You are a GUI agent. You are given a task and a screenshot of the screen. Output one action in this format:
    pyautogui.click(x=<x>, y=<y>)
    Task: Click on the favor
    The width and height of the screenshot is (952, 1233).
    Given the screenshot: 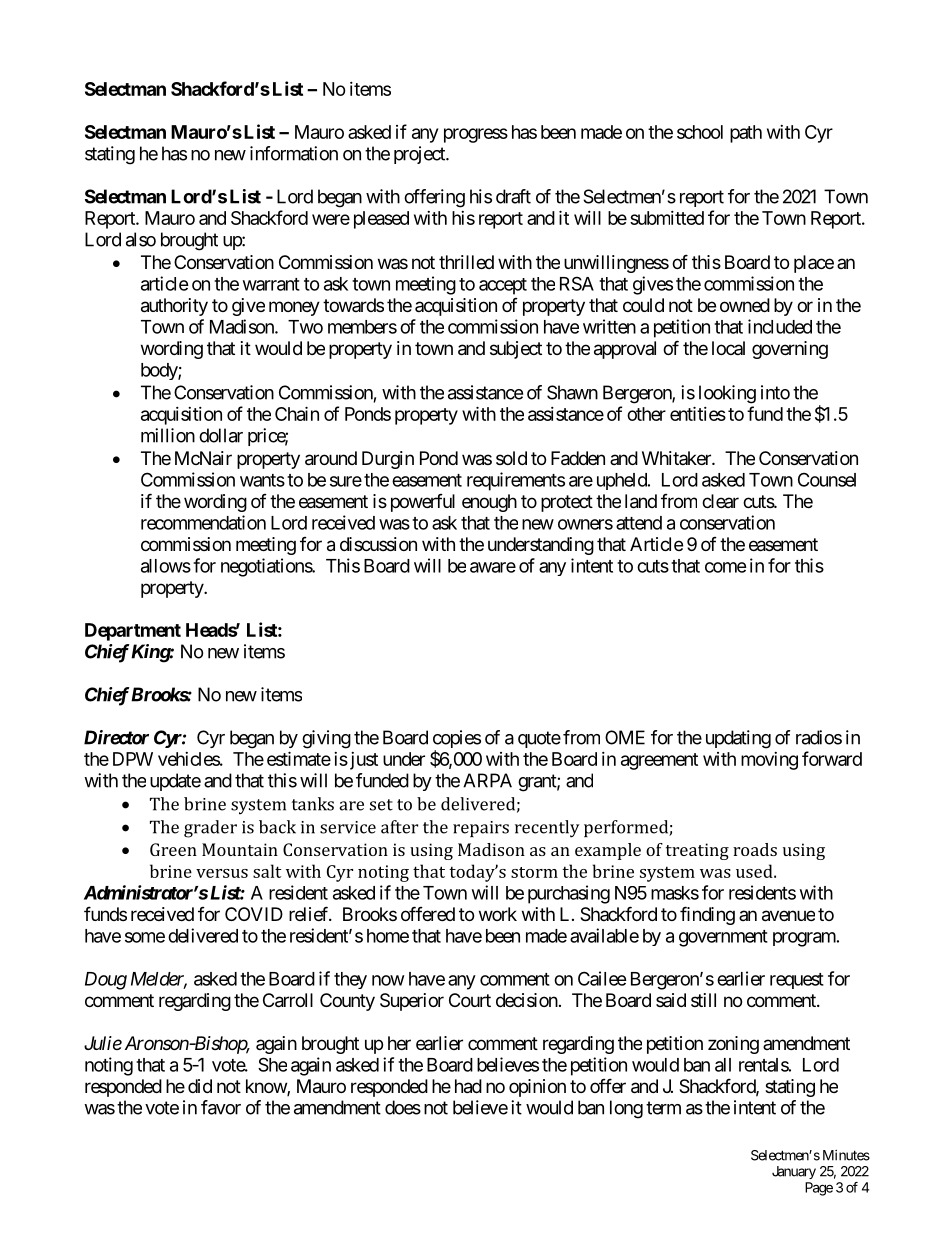 What is the action you would take?
    pyautogui.click(x=221, y=1107)
